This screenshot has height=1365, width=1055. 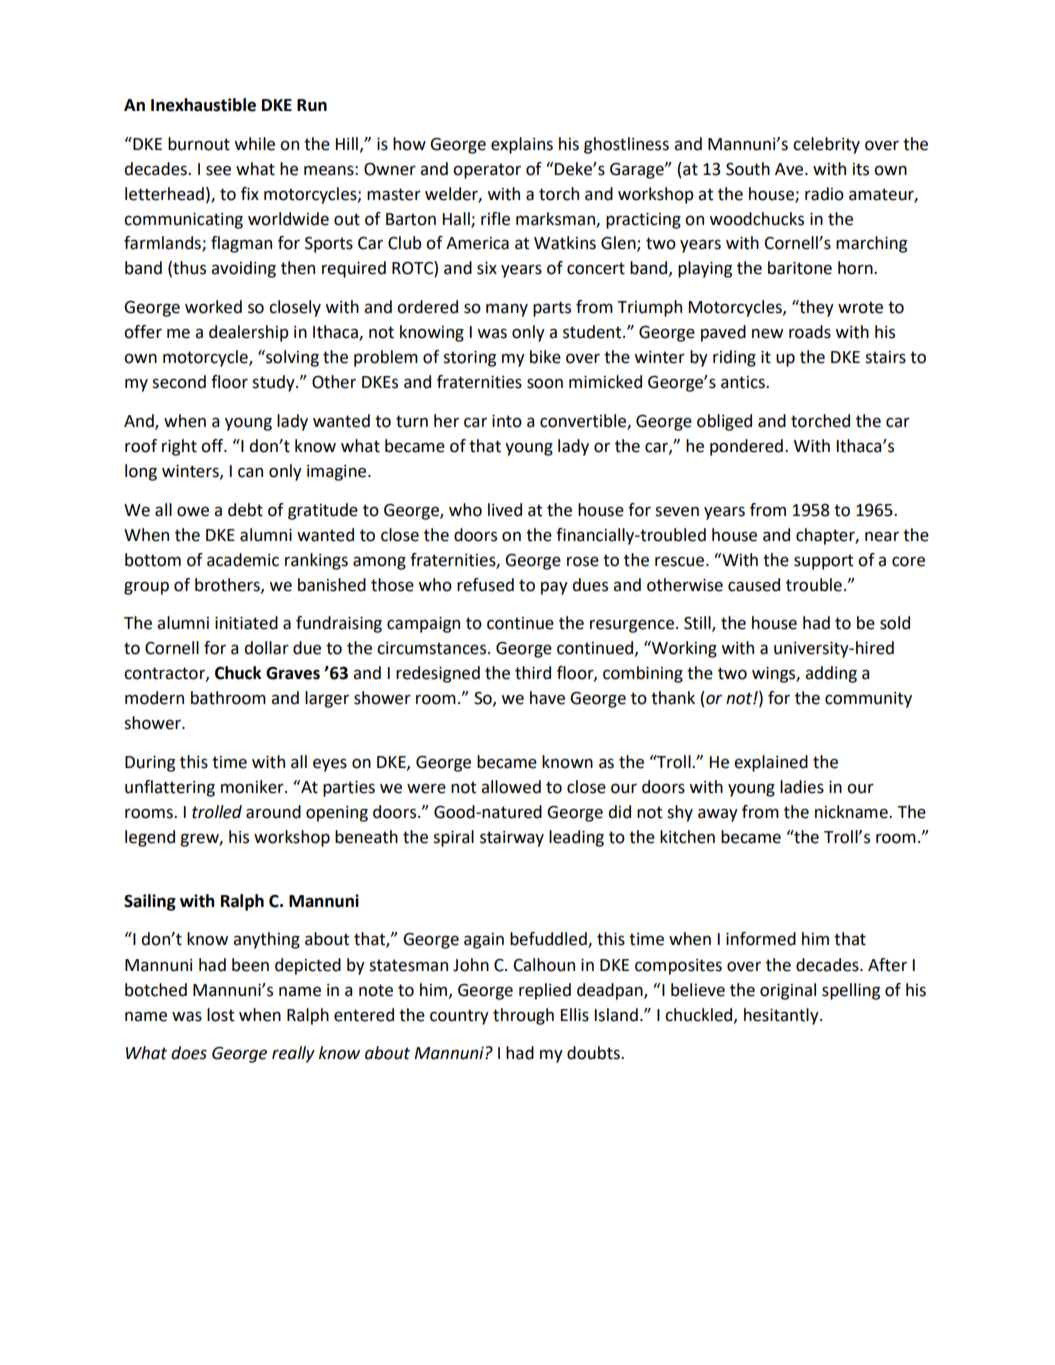 What do you see at coordinates (522, 145) in the screenshot?
I see `explains` at bounding box center [522, 145].
